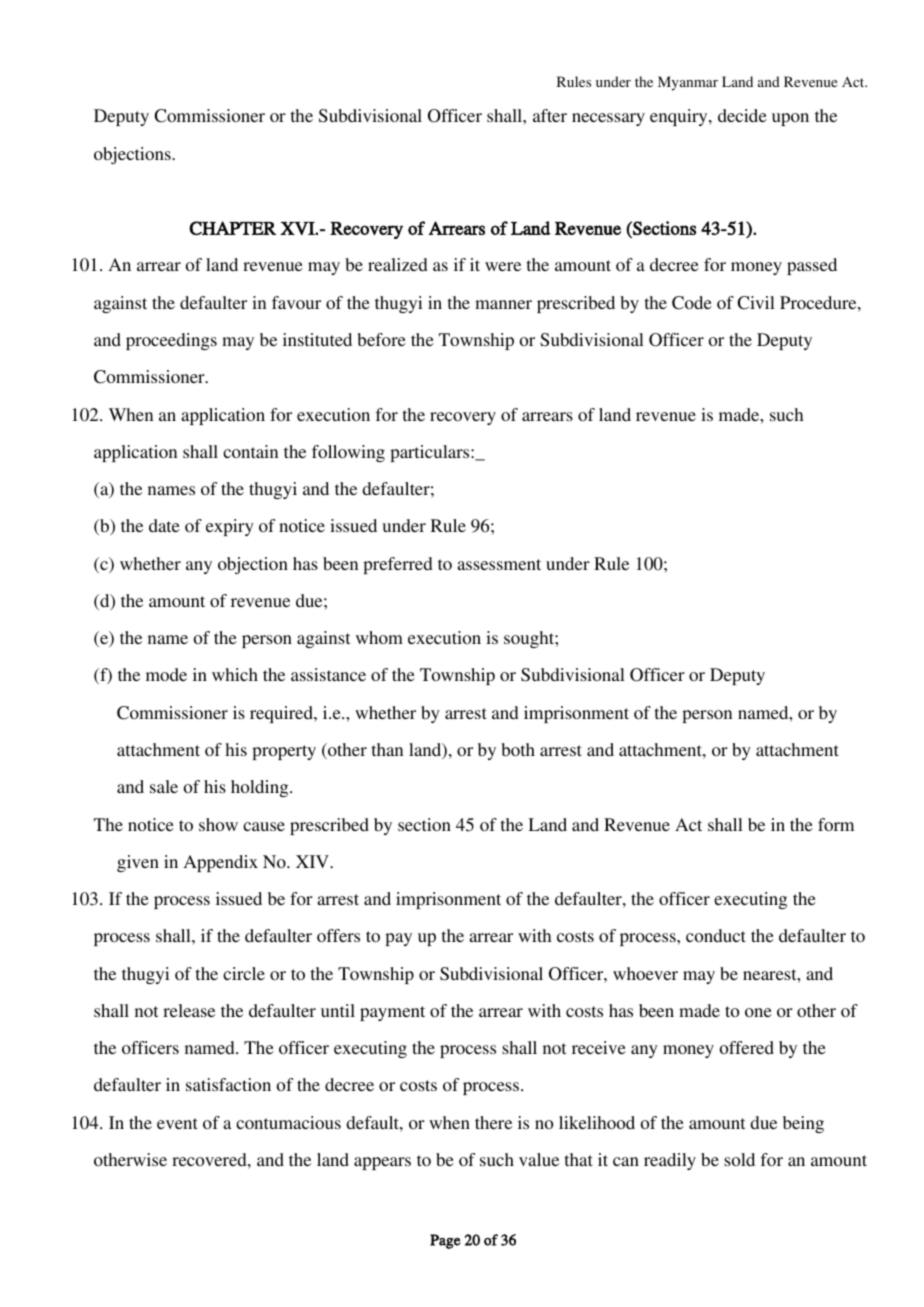 Image resolution: width=924 pixels, height=1307 pixels. What do you see at coordinates (550, 115) in the screenshot?
I see `after` at bounding box center [550, 115].
